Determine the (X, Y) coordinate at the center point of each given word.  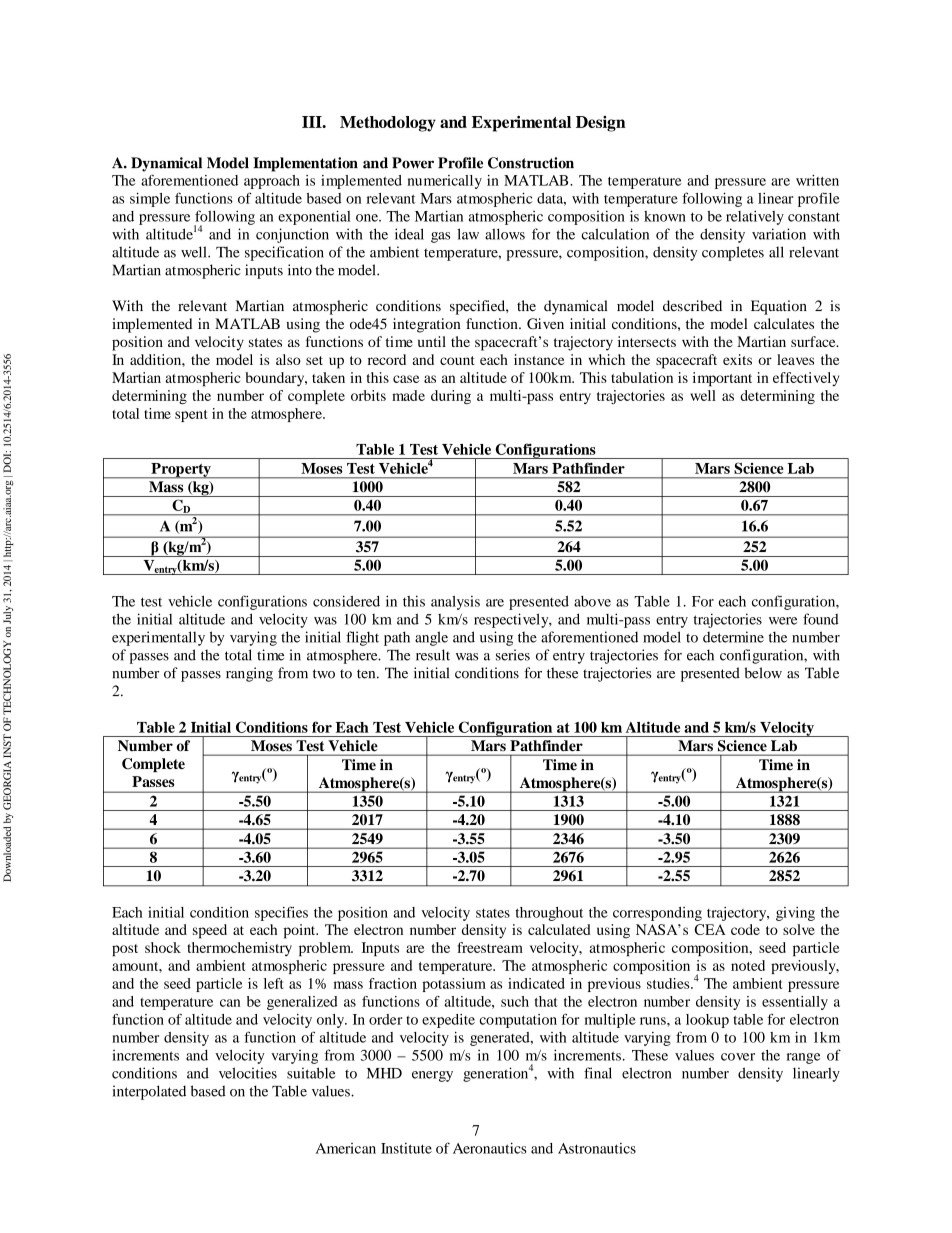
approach (272, 182)
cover (738, 1057)
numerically (444, 182)
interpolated (149, 1092)
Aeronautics (490, 1148)
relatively (755, 217)
